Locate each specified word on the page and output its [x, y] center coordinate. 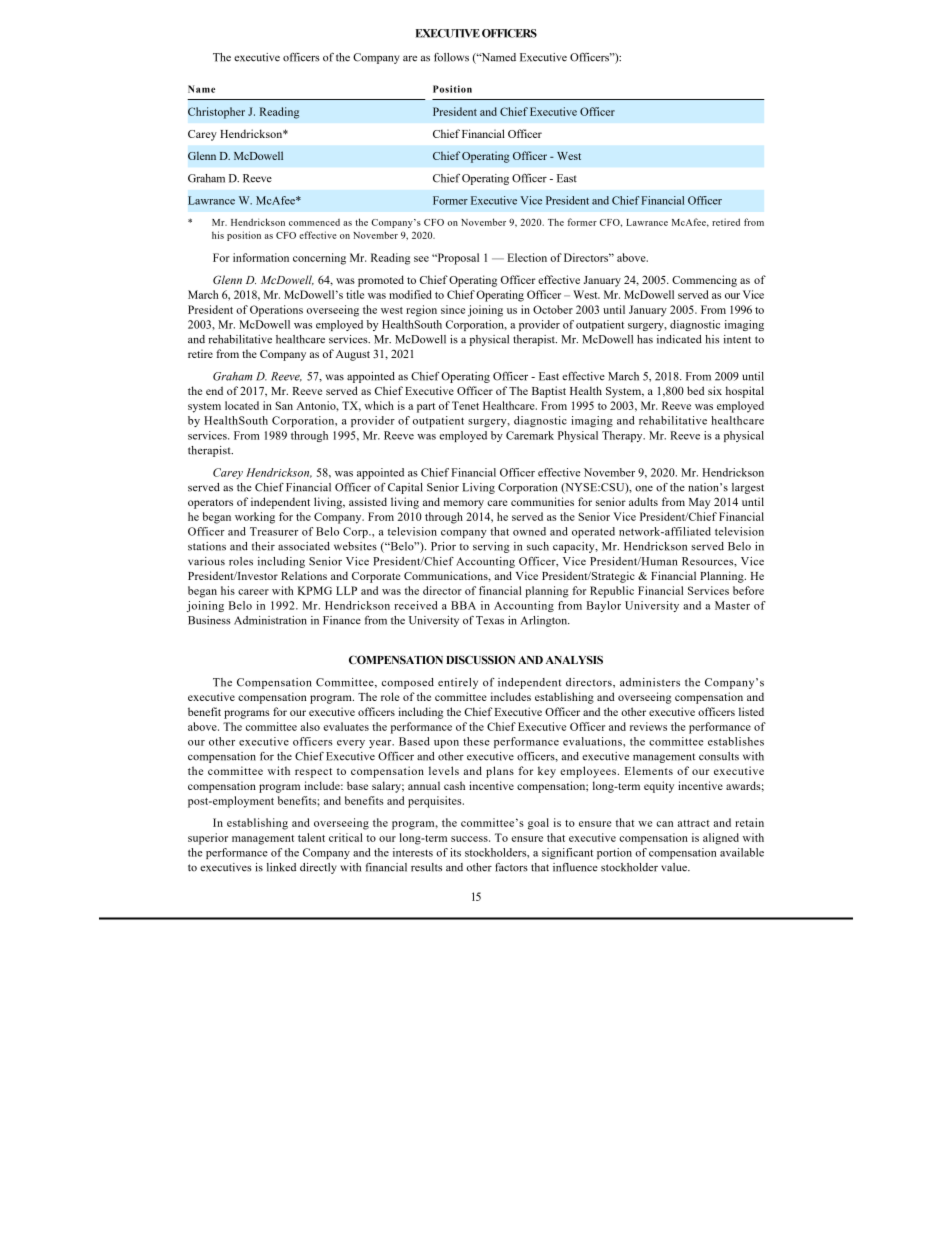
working [255, 518]
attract [694, 823]
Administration [270, 620]
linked [281, 867]
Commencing [704, 281]
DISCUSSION [480, 659]
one [644, 489]
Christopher [216, 113]
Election [527, 257]
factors [511, 867]
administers [650, 682]
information [261, 257]
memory [464, 504]
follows [451, 57]
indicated [679, 339]
